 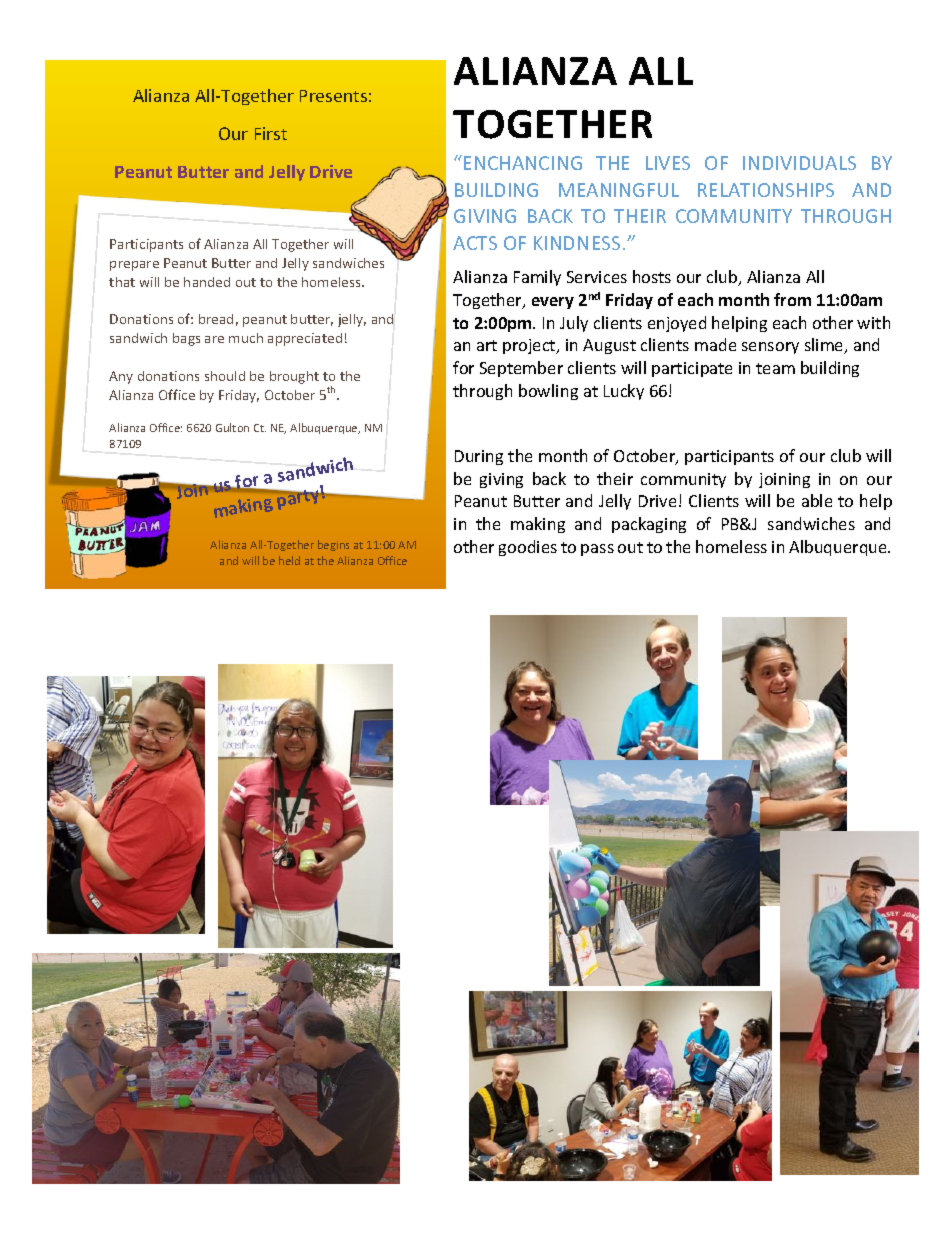 I want to click on hosts, so click(x=652, y=276).
